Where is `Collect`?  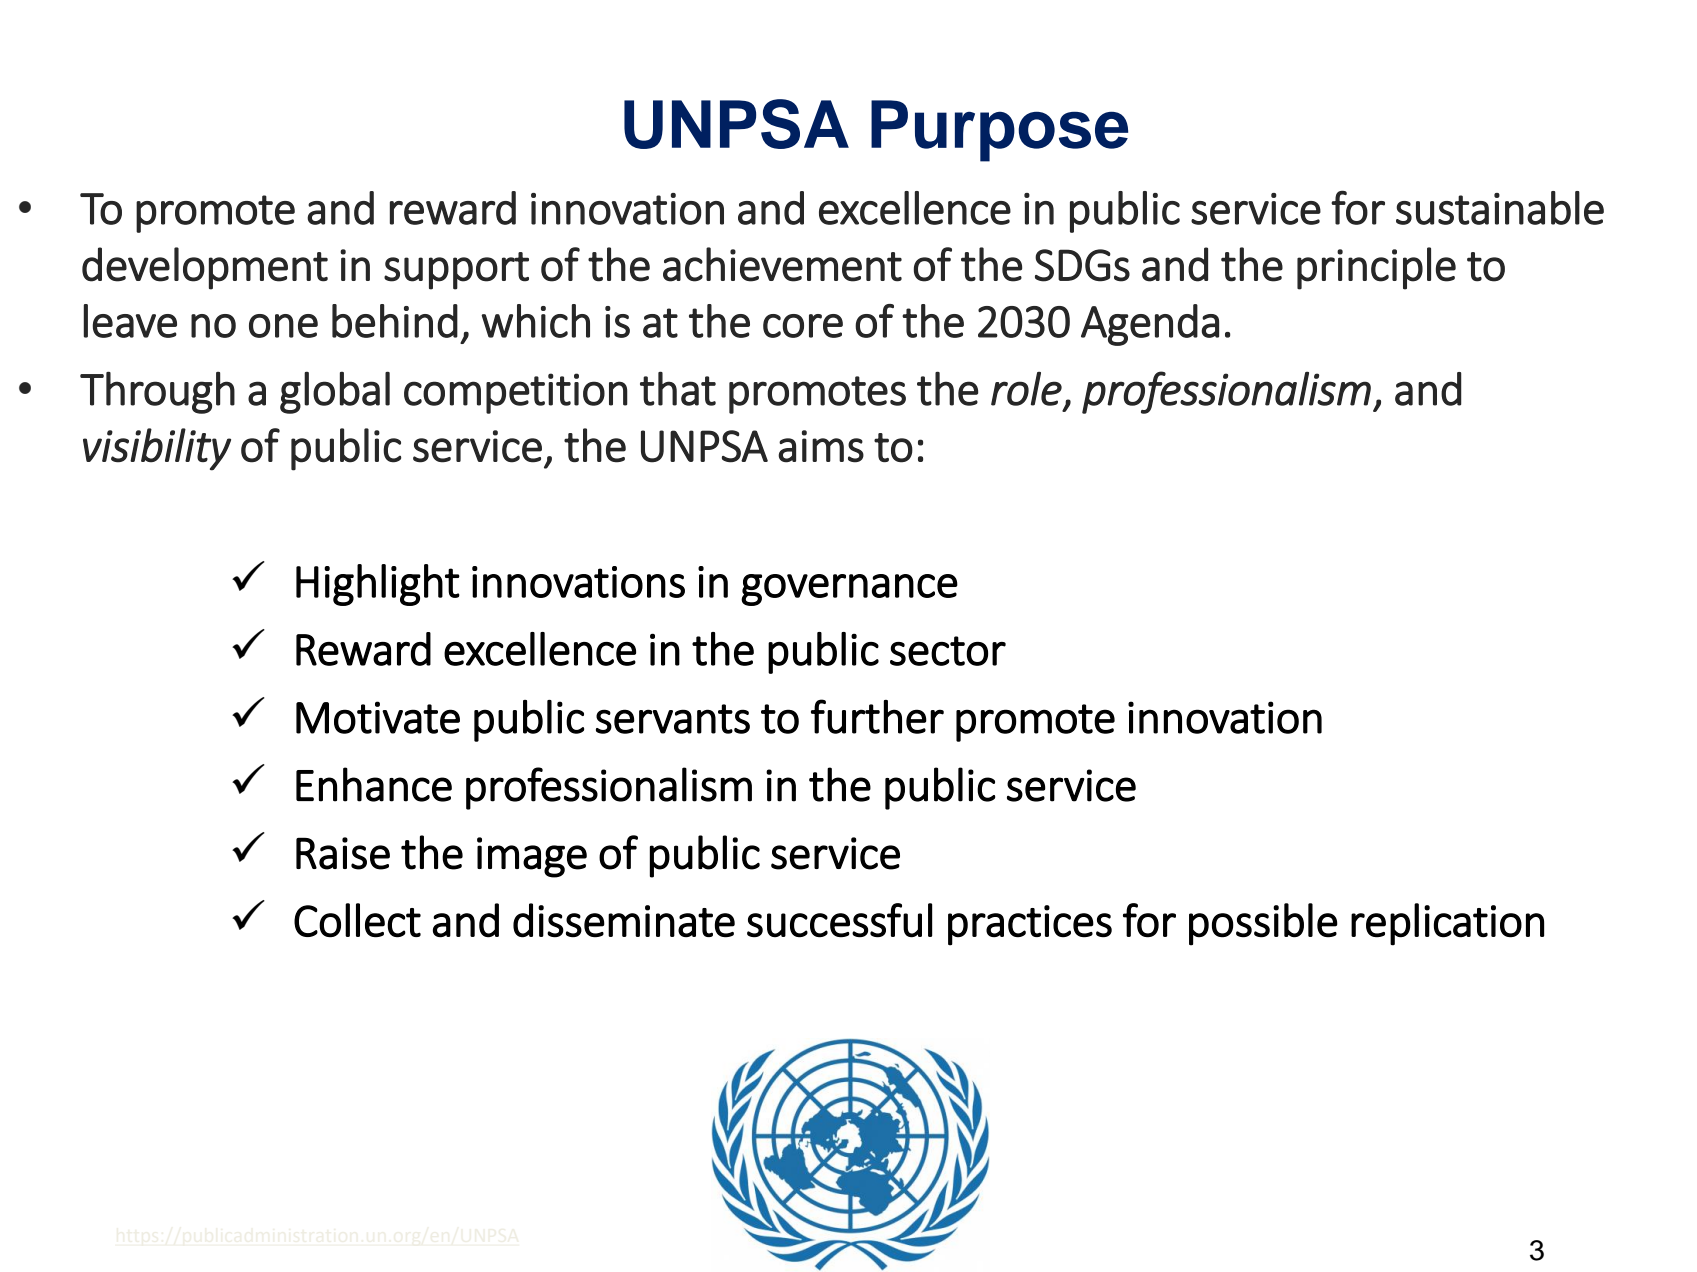 Collect is located at coordinates (357, 920).
